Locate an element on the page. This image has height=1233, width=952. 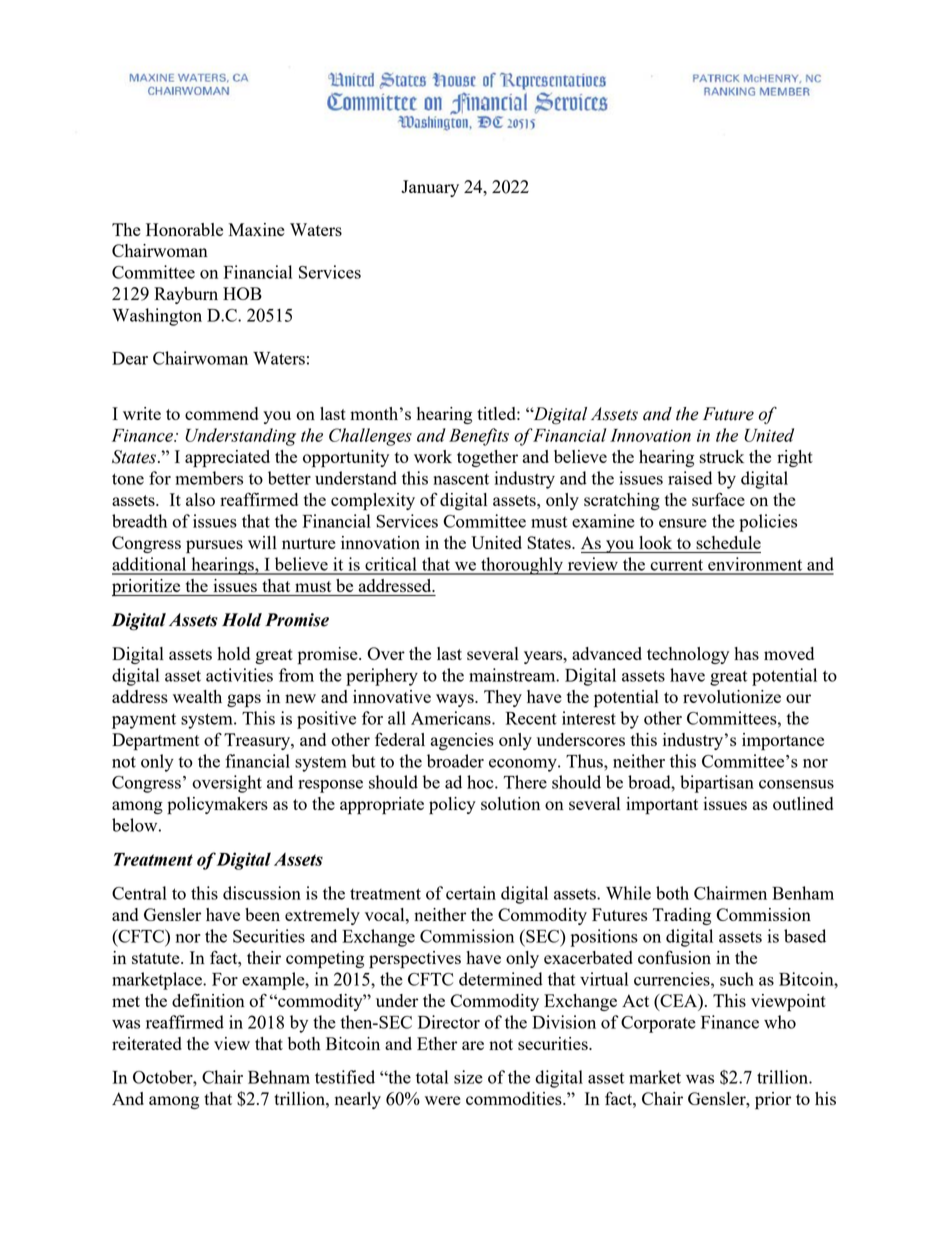
nascent is located at coordinates (461, 479).
